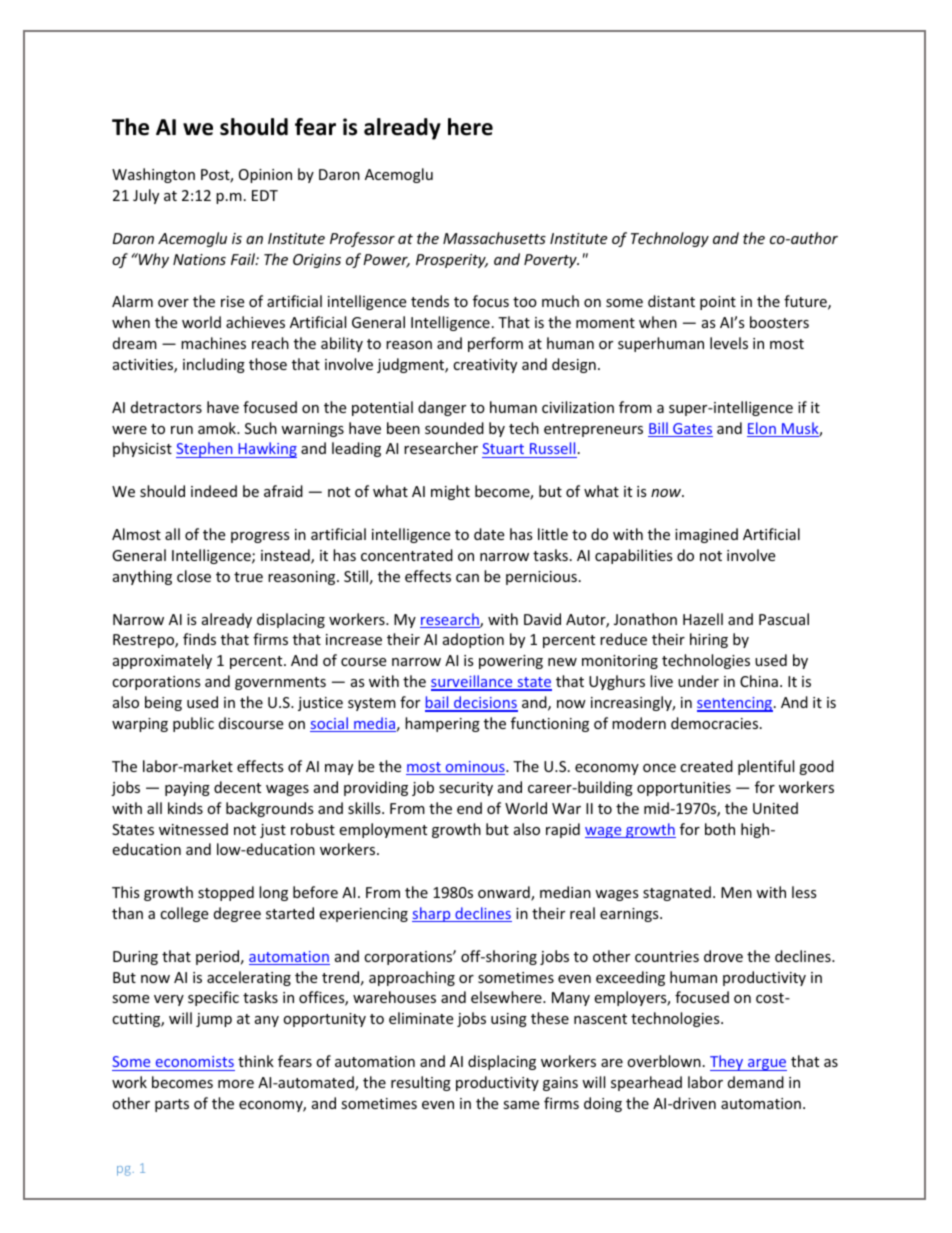  Describe the element at coordinates (195, 1061) in the screenshot. I see `economists` at that location.
